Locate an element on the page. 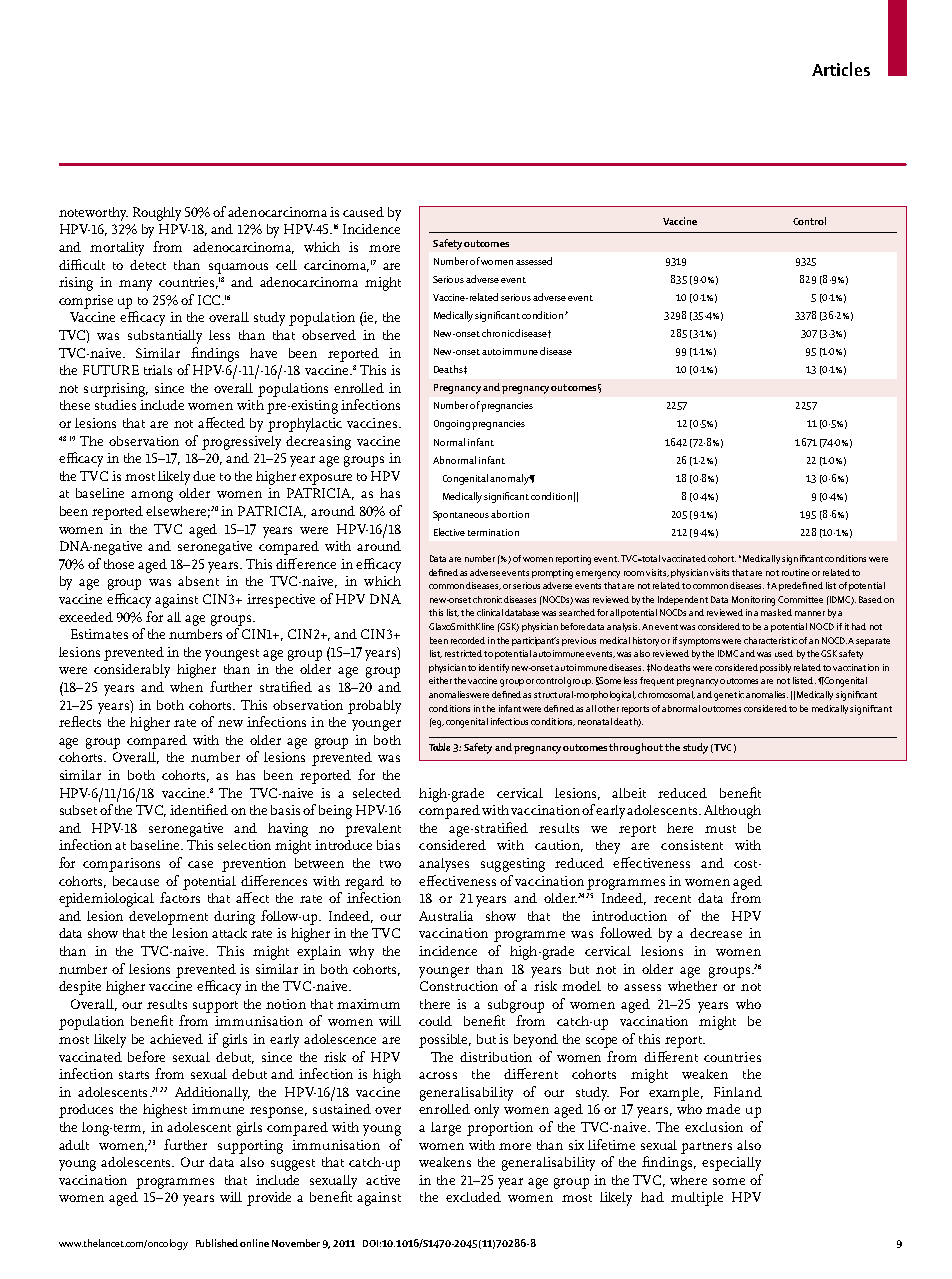 The width and height of the image is (952, 1279). Roughly is located at coordinates (157, 214).
